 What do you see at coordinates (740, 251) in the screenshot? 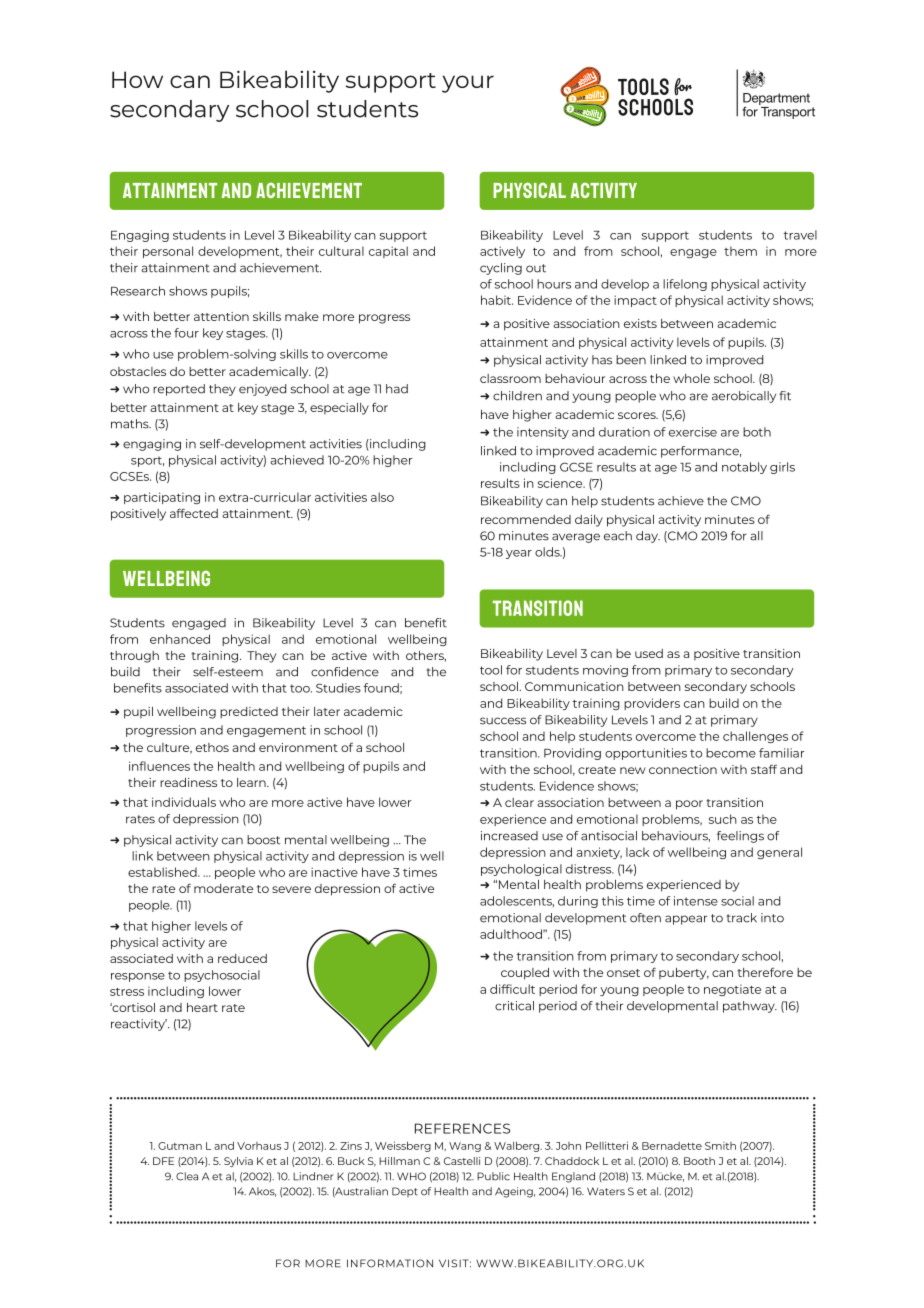
I see `them` at bounding box center [740, 251].
